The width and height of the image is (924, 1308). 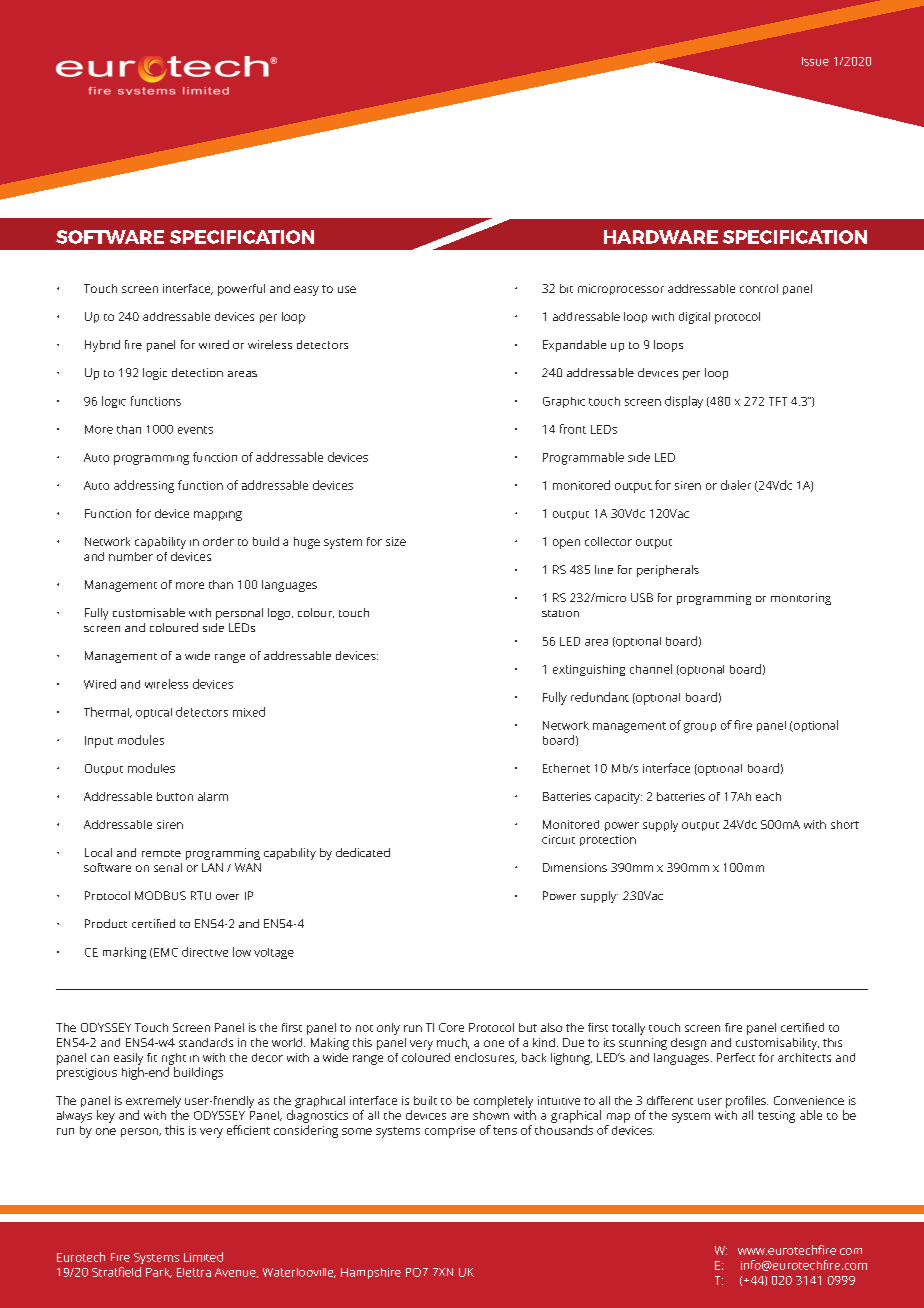 What do you see at coordinates (736, 485) in the image?
I see `dialer` at bounding box center [736, 485].
